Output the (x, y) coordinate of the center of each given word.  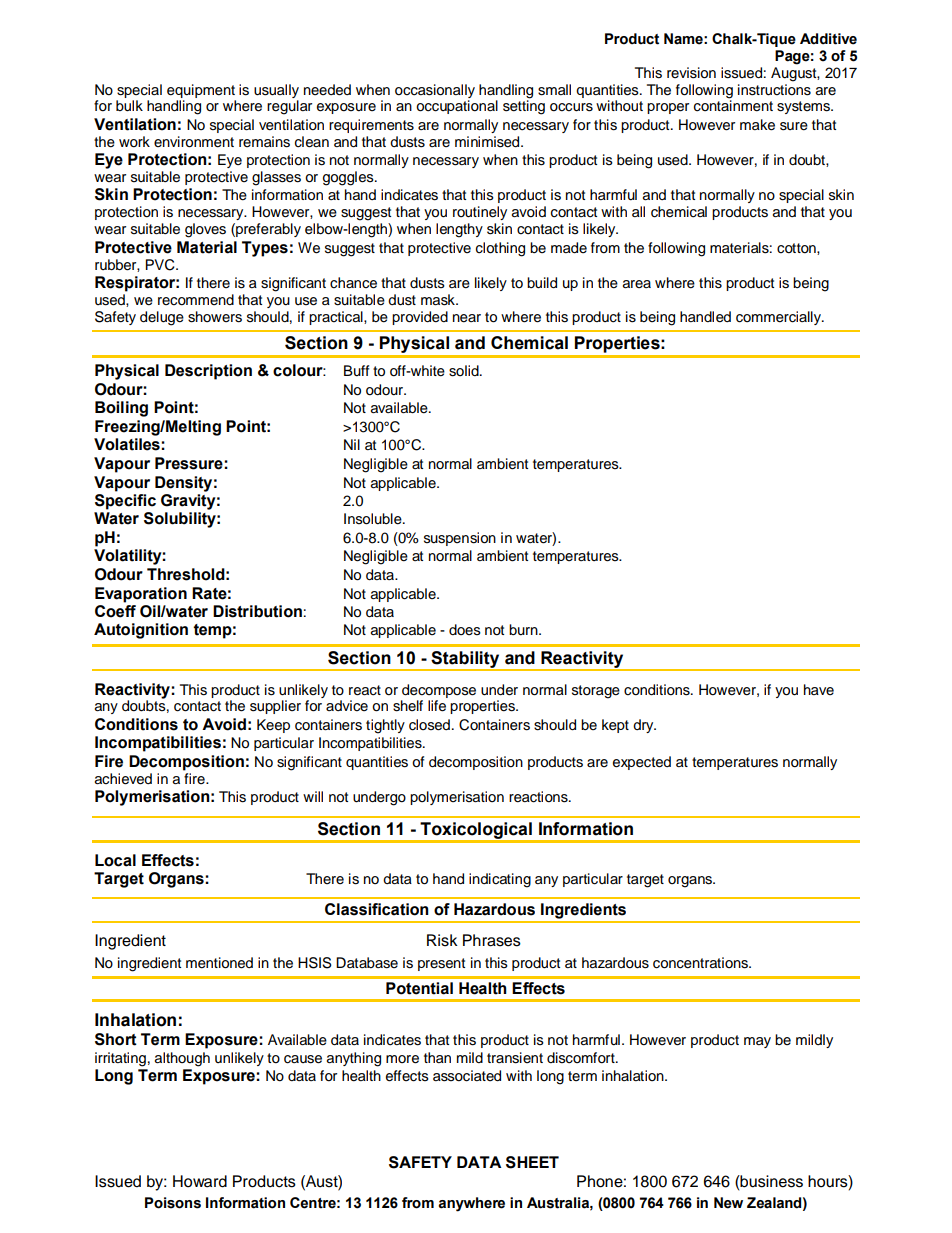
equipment (201, 91)
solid (465, 371)
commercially (780, 318)
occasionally (435, 91)
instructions (774, 88)
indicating (500, 880)
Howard (200, 1181)
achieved (123, 779)
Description (208, 372)
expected (642, 763)
